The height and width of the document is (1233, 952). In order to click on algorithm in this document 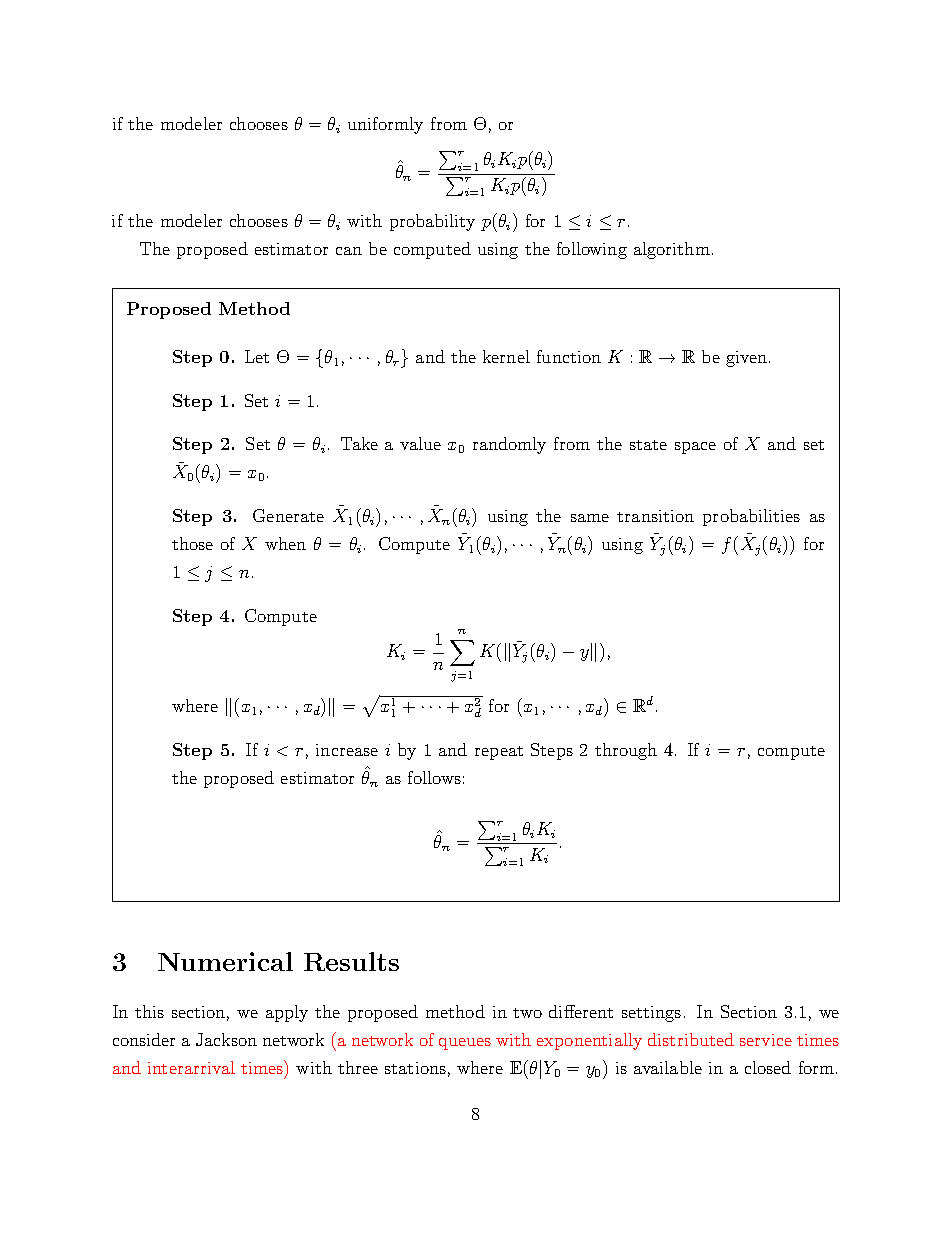, I will do `click(672, 250)`.
